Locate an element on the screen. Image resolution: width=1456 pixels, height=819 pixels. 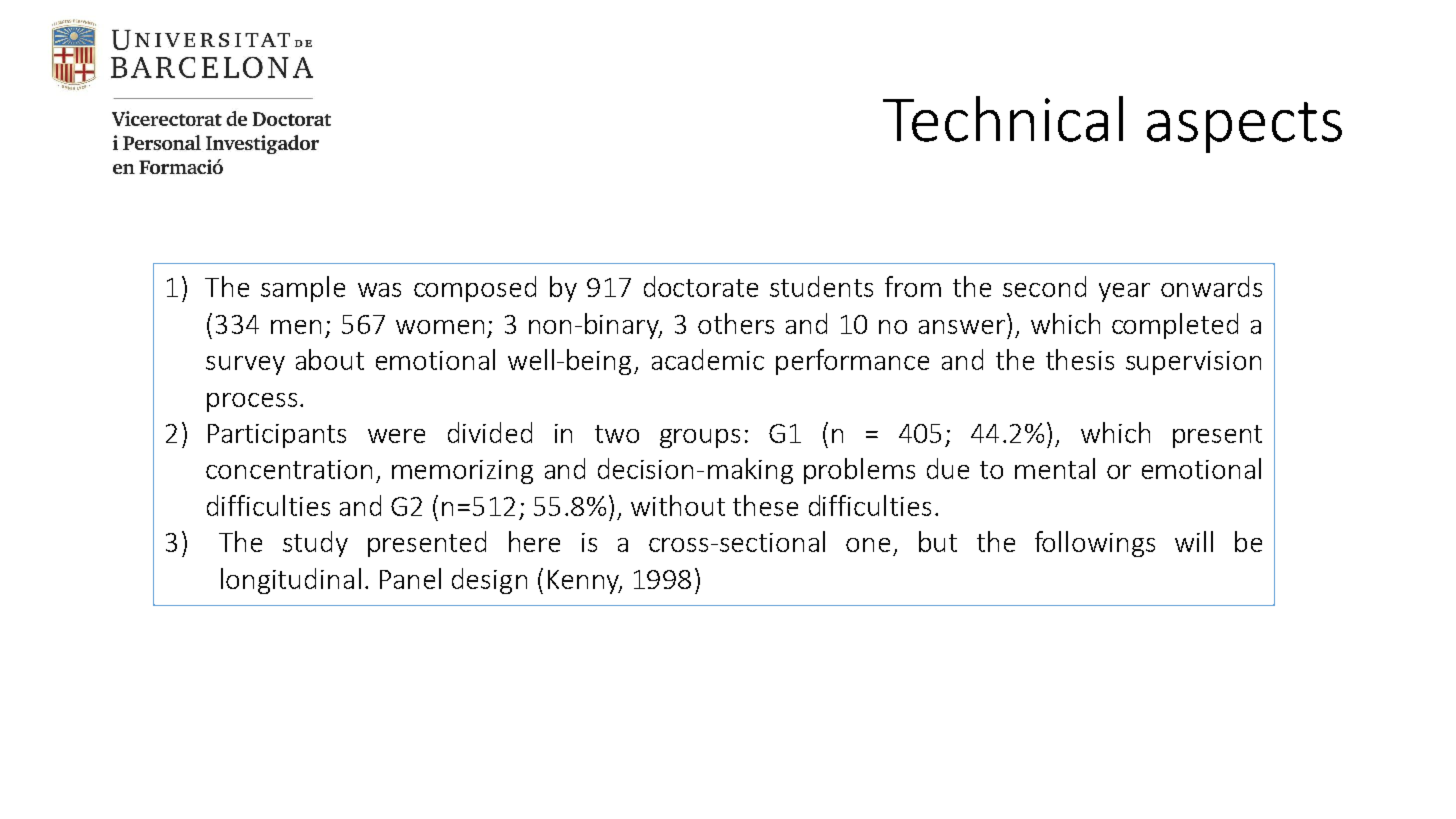
second is located at coordinates (1044, 286).
